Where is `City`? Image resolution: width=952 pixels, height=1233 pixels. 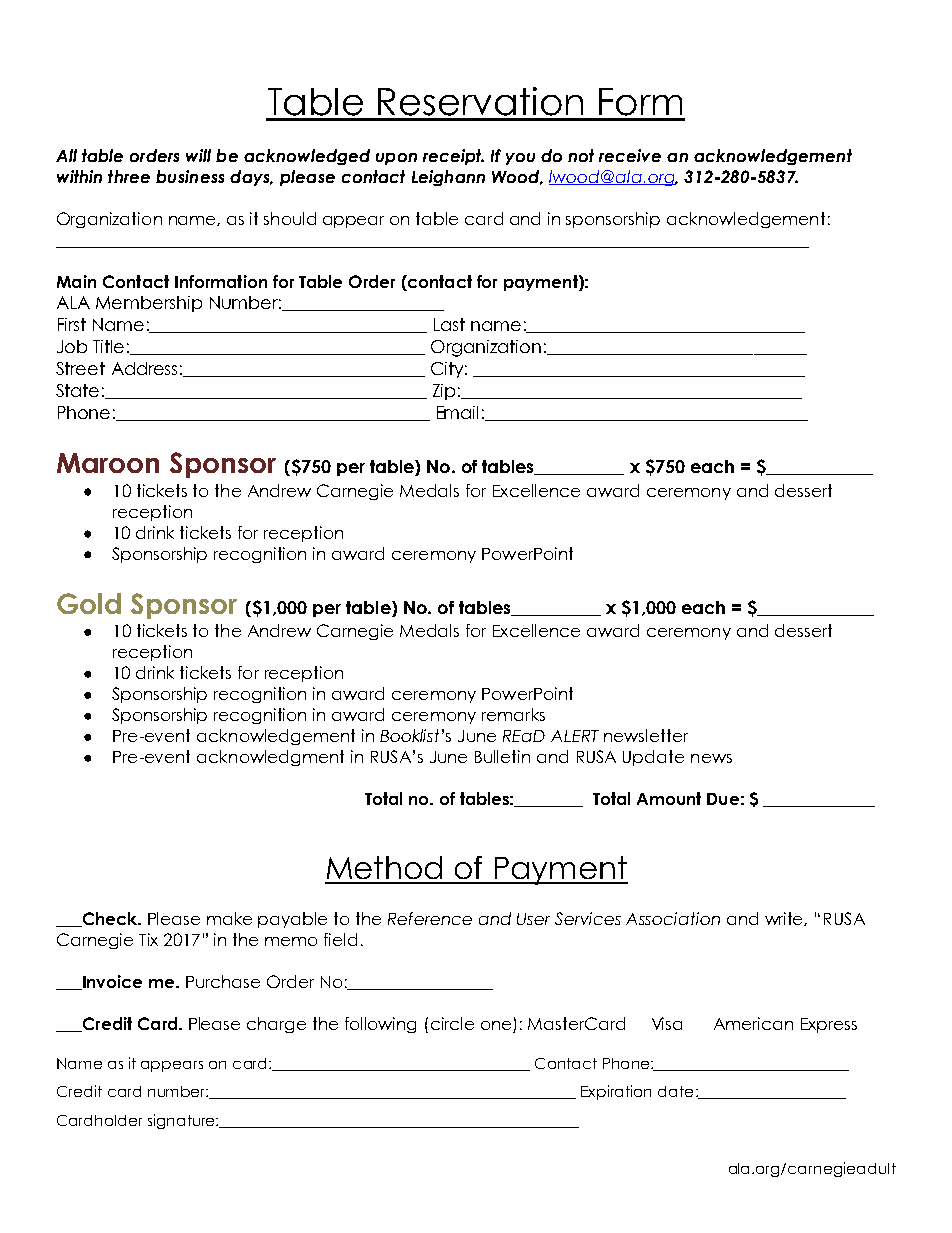
City is located at coordinates (449, 370).
